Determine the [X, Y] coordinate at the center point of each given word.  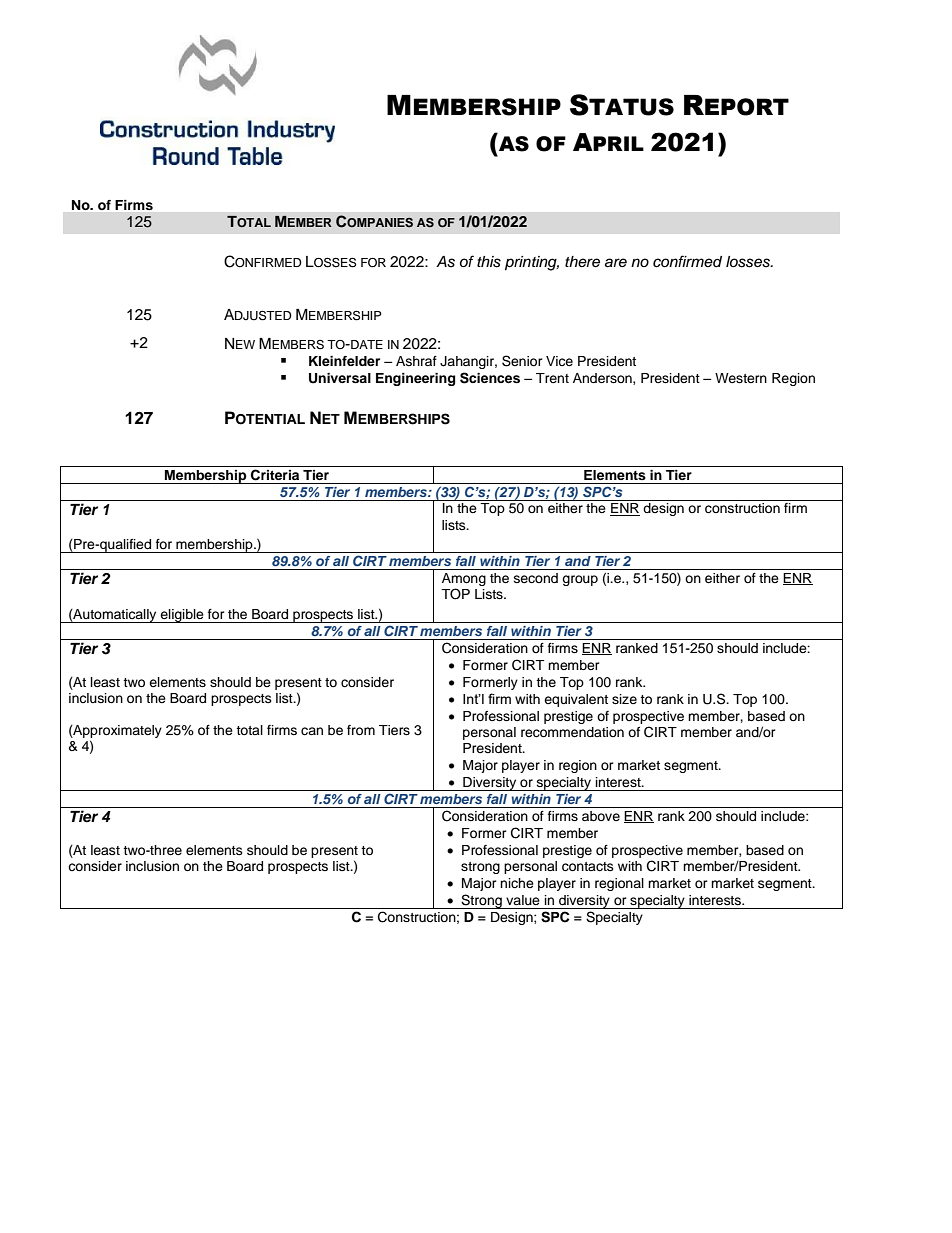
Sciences [490, 378]
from [361, 730]
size [624, 699]
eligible [182, 616]
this [489, 262]
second [536, 578]
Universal [340, 378]
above [601, 816]
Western [741, 378]
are [616, 263]
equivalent [576, 700]
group [580, 580]
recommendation [572, 732]
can [312, 731]
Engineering [415, 379]
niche [517, 883]
